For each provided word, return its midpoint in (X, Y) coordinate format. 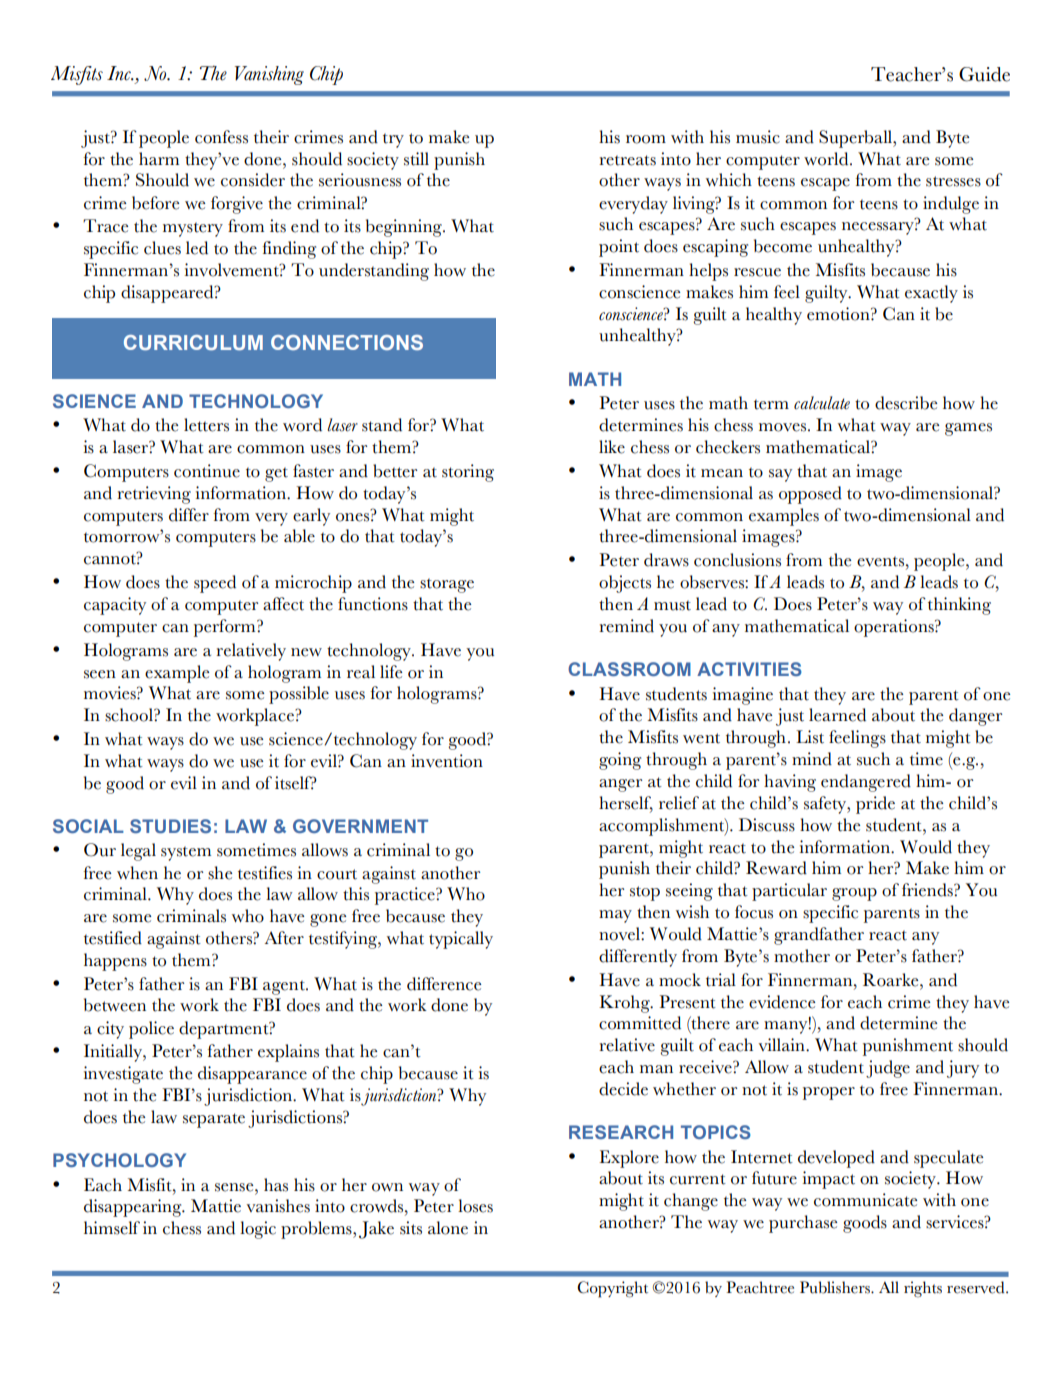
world (827, 159)
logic (258, 1230)
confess (221, 137)
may (615, 916)
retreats (627, 160)
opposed (810, 495)
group (854, 894)
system (186, 853)
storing (468, 473)
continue (207, 471)
